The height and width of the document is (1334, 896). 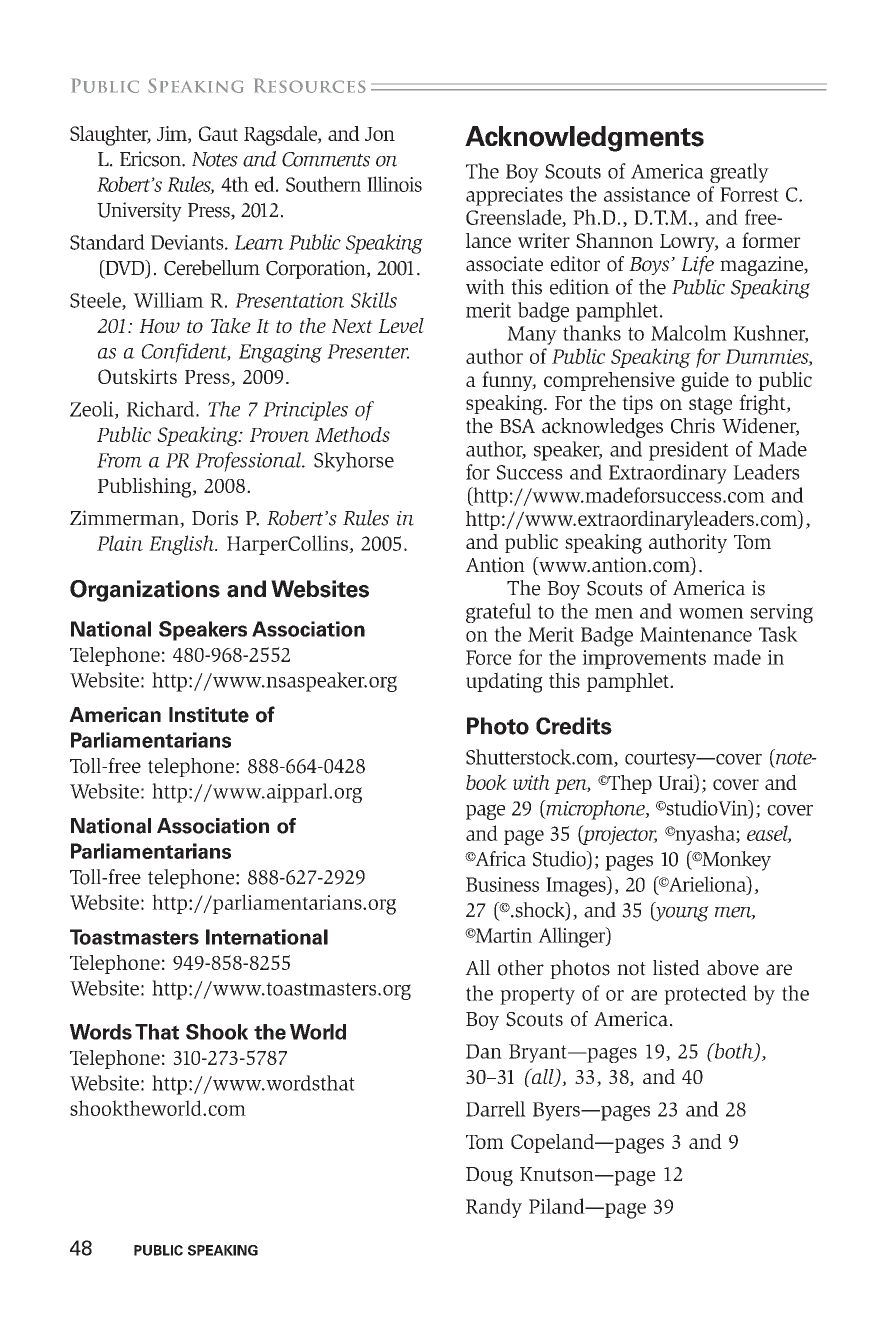 I want to click on other, so click(x=521, y=968).
